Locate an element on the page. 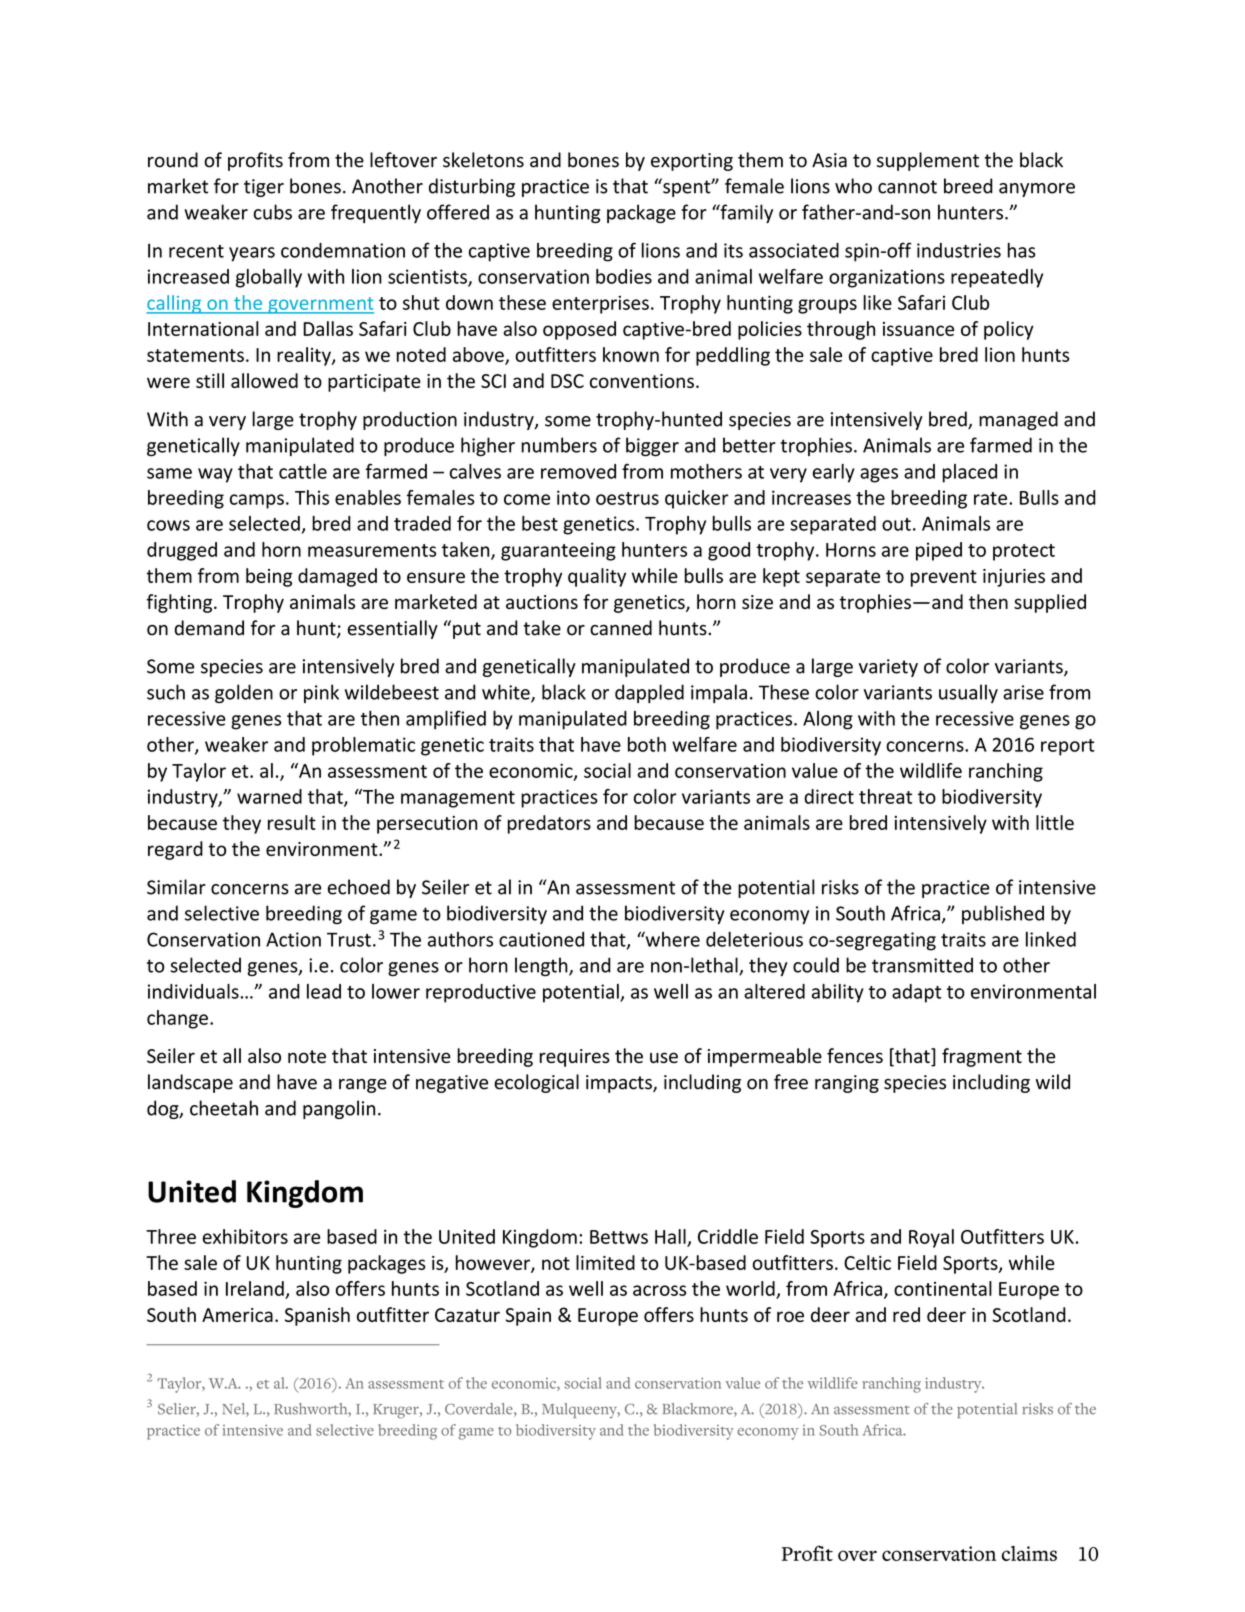 The image size is (1245, 1612). Spanish is located at coordinates (317, 1316).
